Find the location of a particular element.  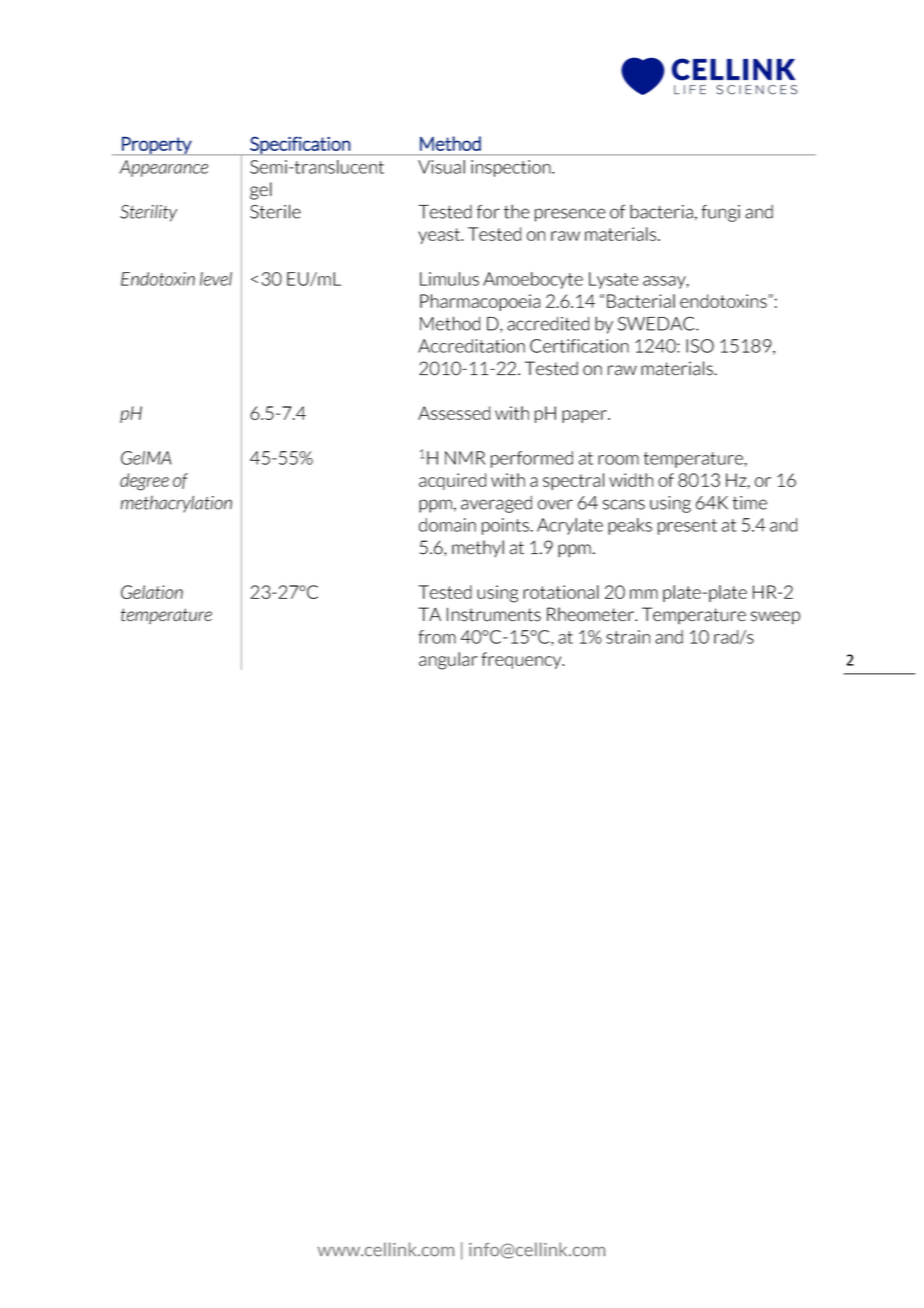

paper is located at coordinates (585, 416).
